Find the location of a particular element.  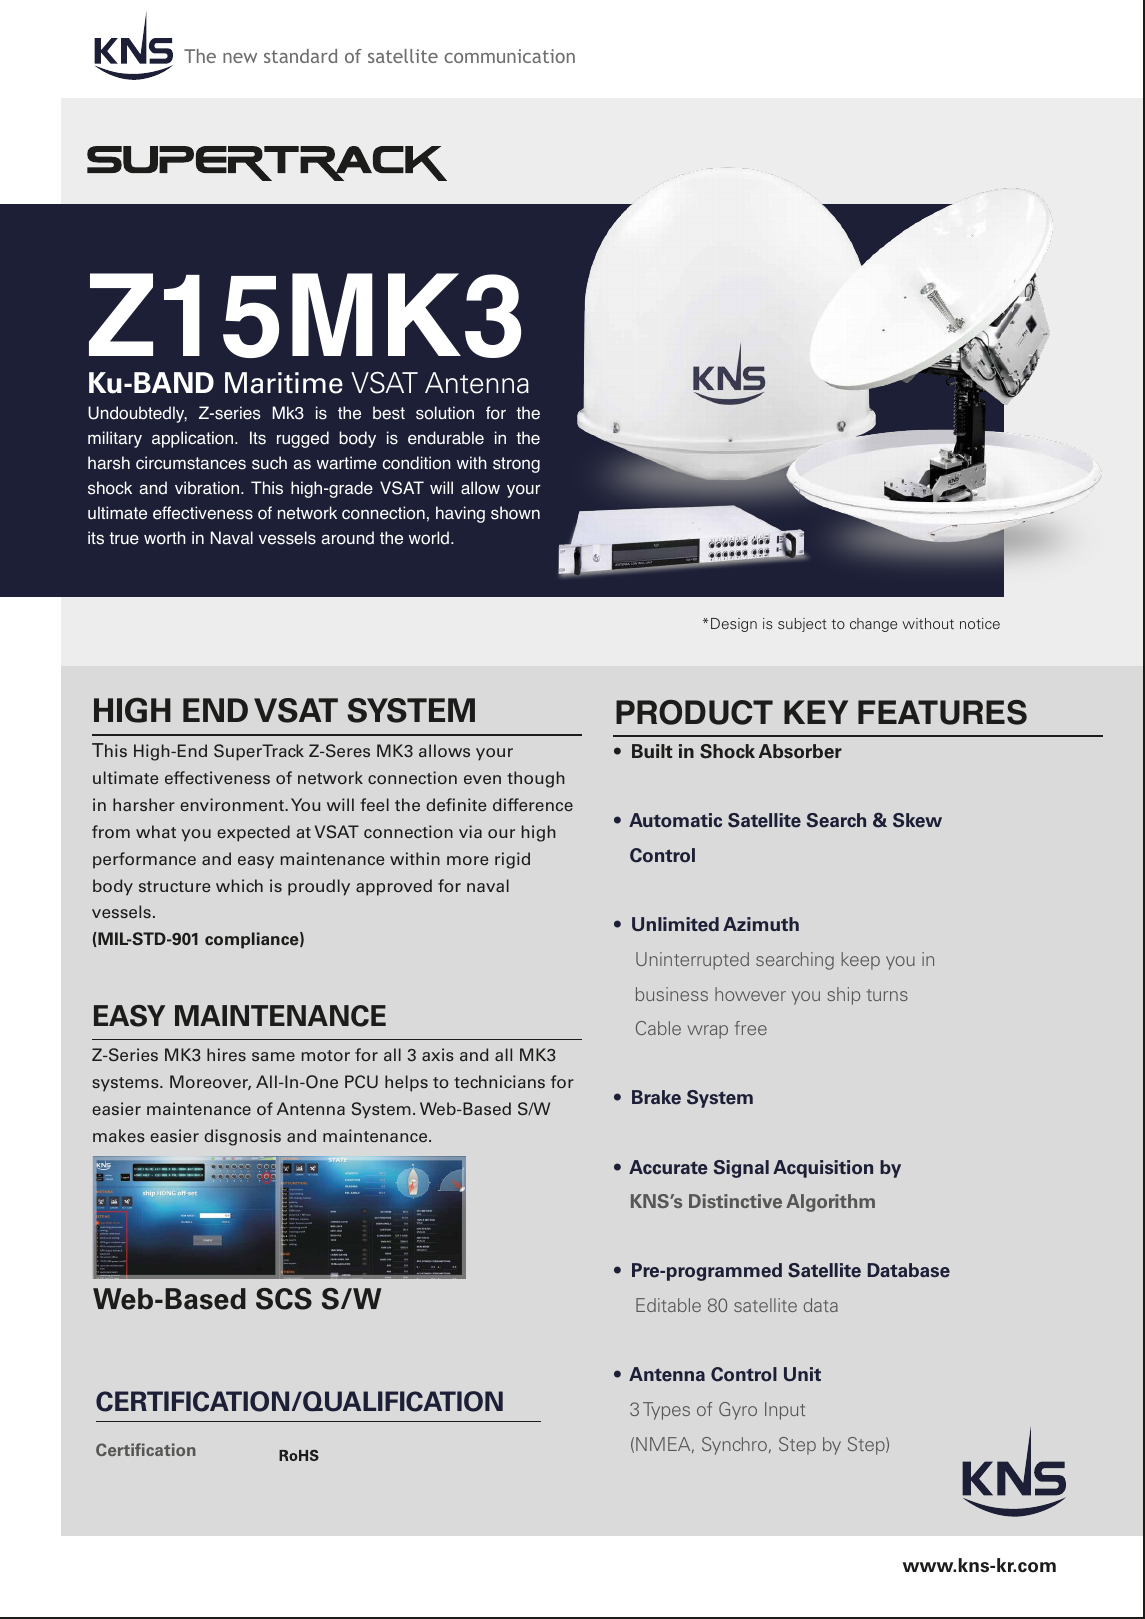

Absorber is located at coordinates (800, 751).
